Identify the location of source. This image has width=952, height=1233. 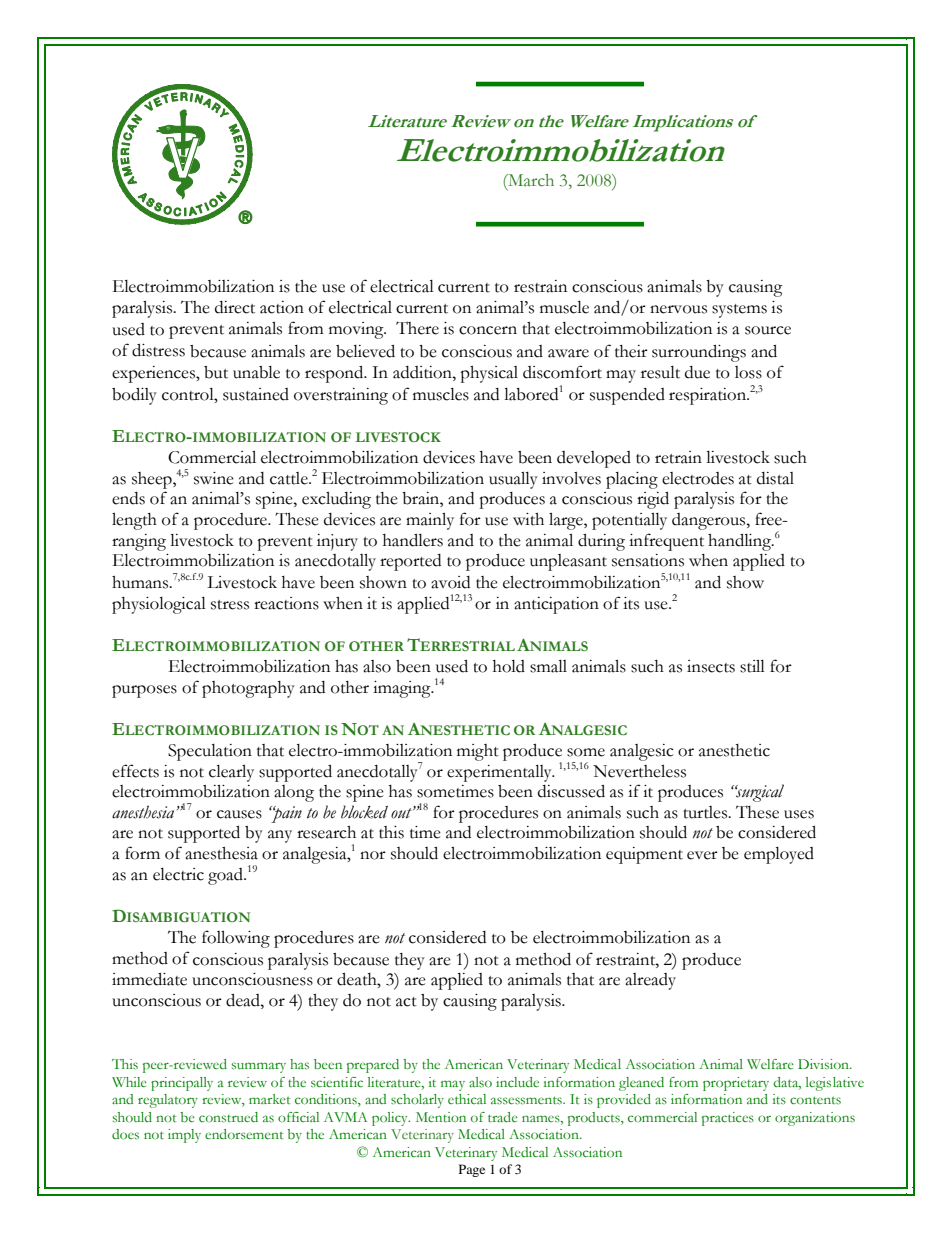
(768, 330).
